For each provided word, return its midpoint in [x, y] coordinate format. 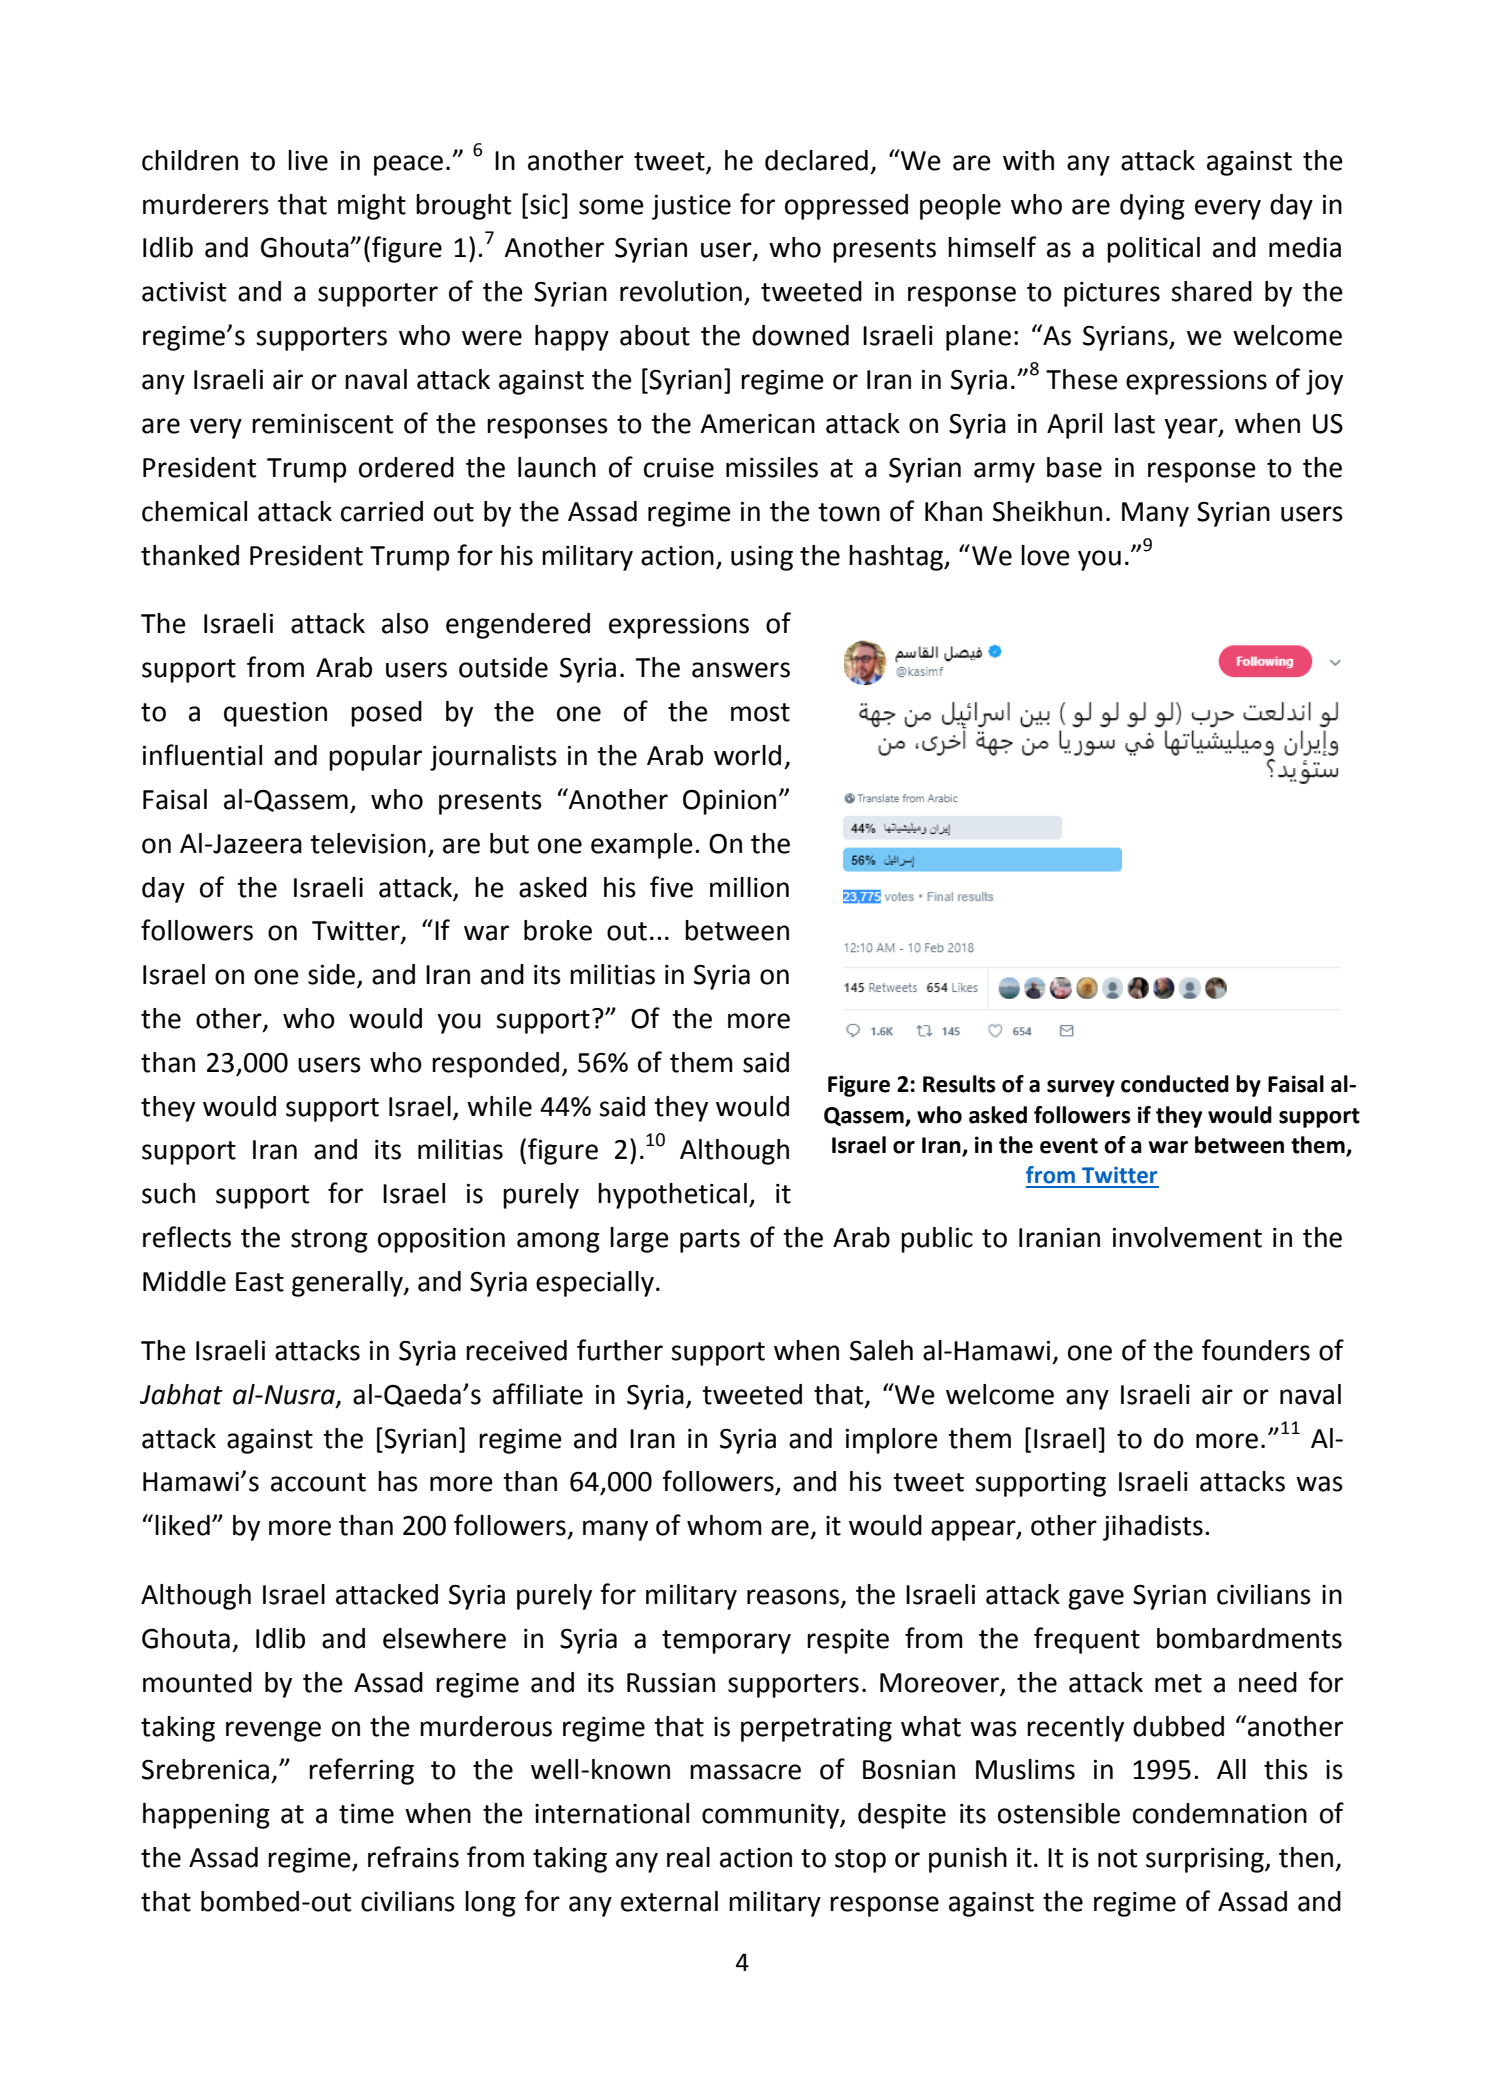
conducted [1175, 1084]
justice [691, 207]
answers [741, 670]
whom [724, 1525]
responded [495, 1065]
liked [182, 1525]
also [405, 623]
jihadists [1153, 1528]
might [372, 207]
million [749, 887]
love [1045, 555]
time [366, 1814]
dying [1152, 207]
